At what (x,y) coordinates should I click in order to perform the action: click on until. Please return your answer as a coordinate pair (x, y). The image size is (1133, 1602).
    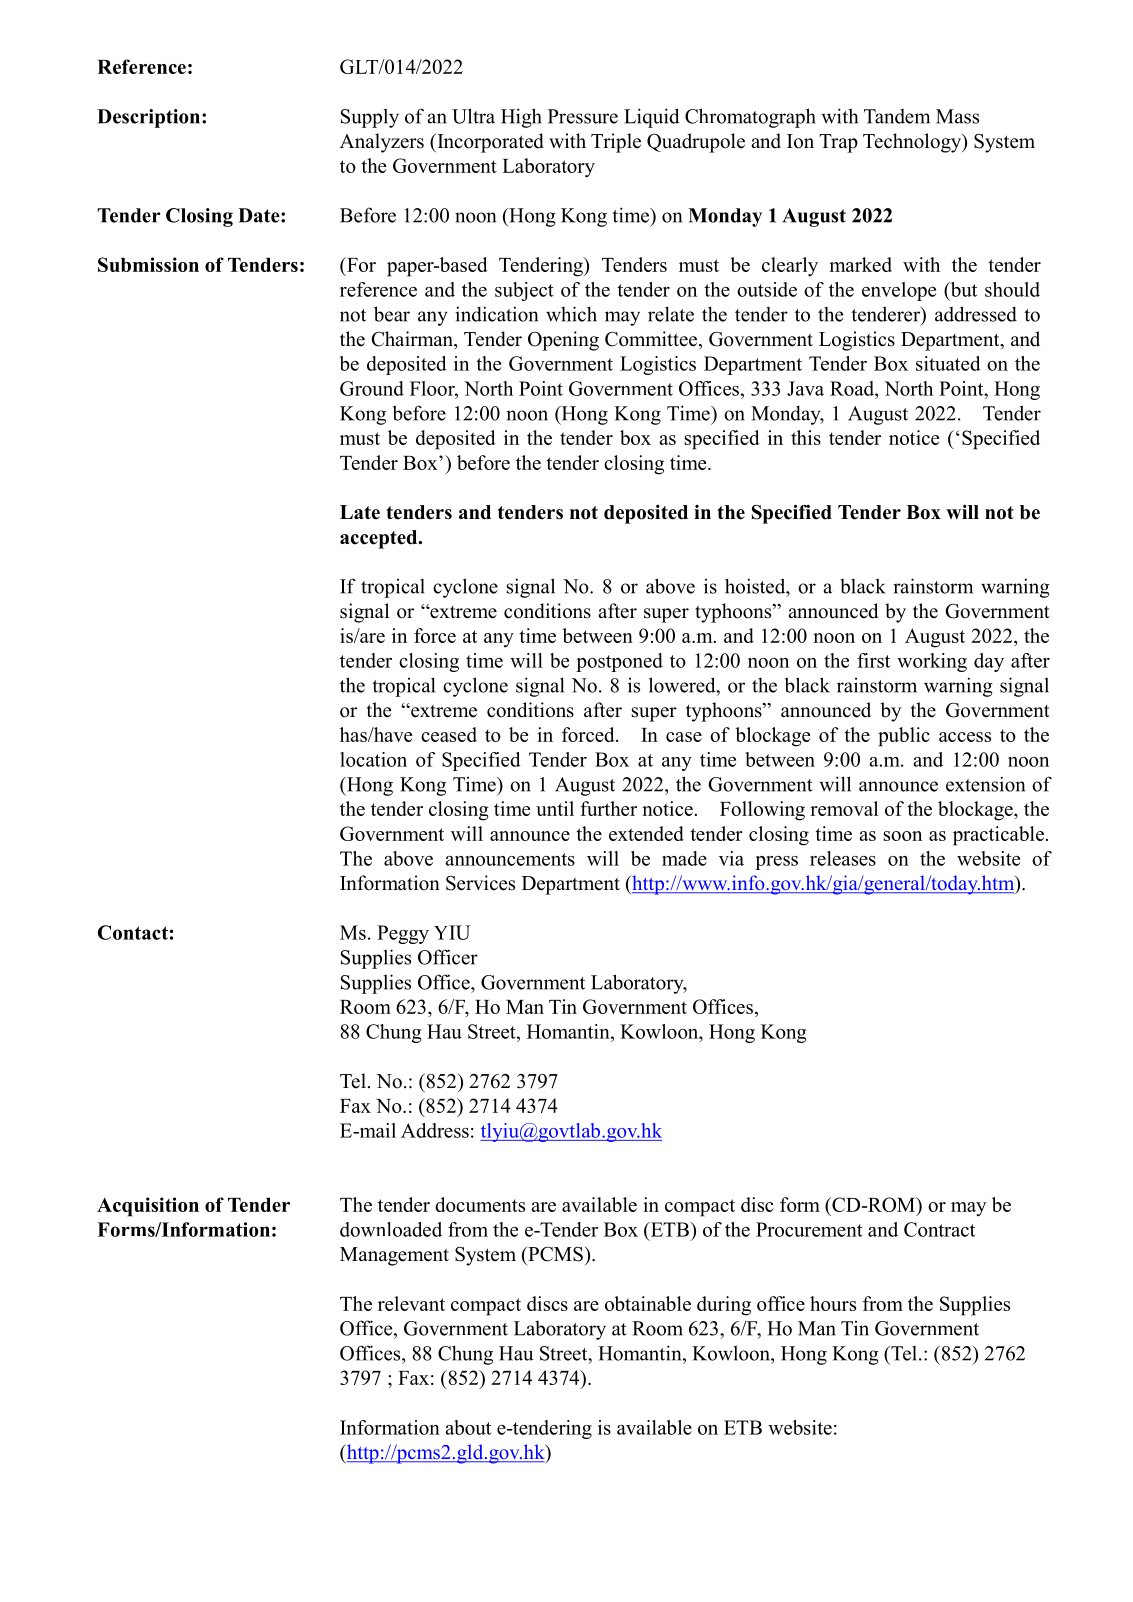
    Looking at the image, I should click on (555, 808).
